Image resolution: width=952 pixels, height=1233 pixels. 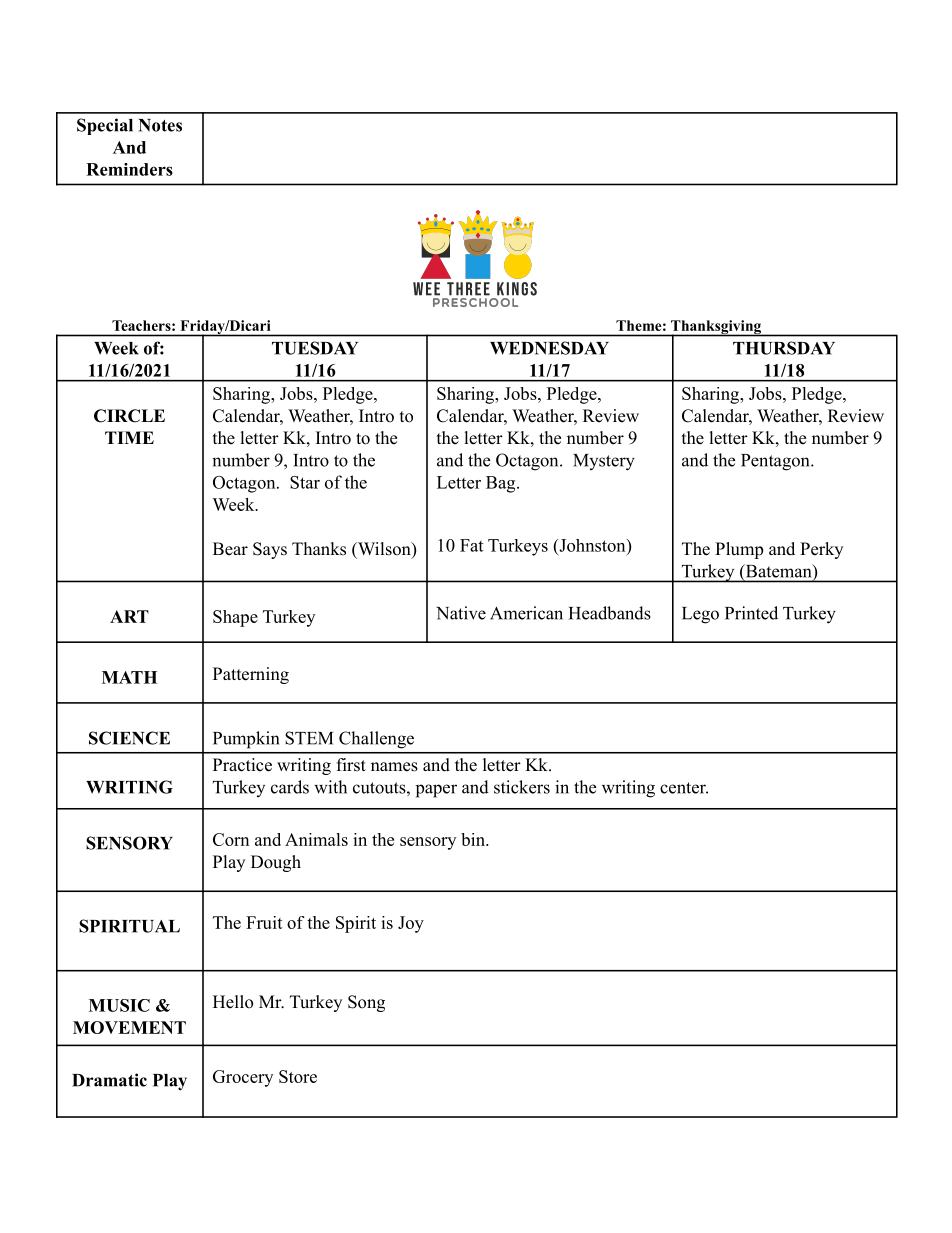 What do you see at coordinates (411, 924) in the image?
I see `Joy` at bounding box center [411, 924].
